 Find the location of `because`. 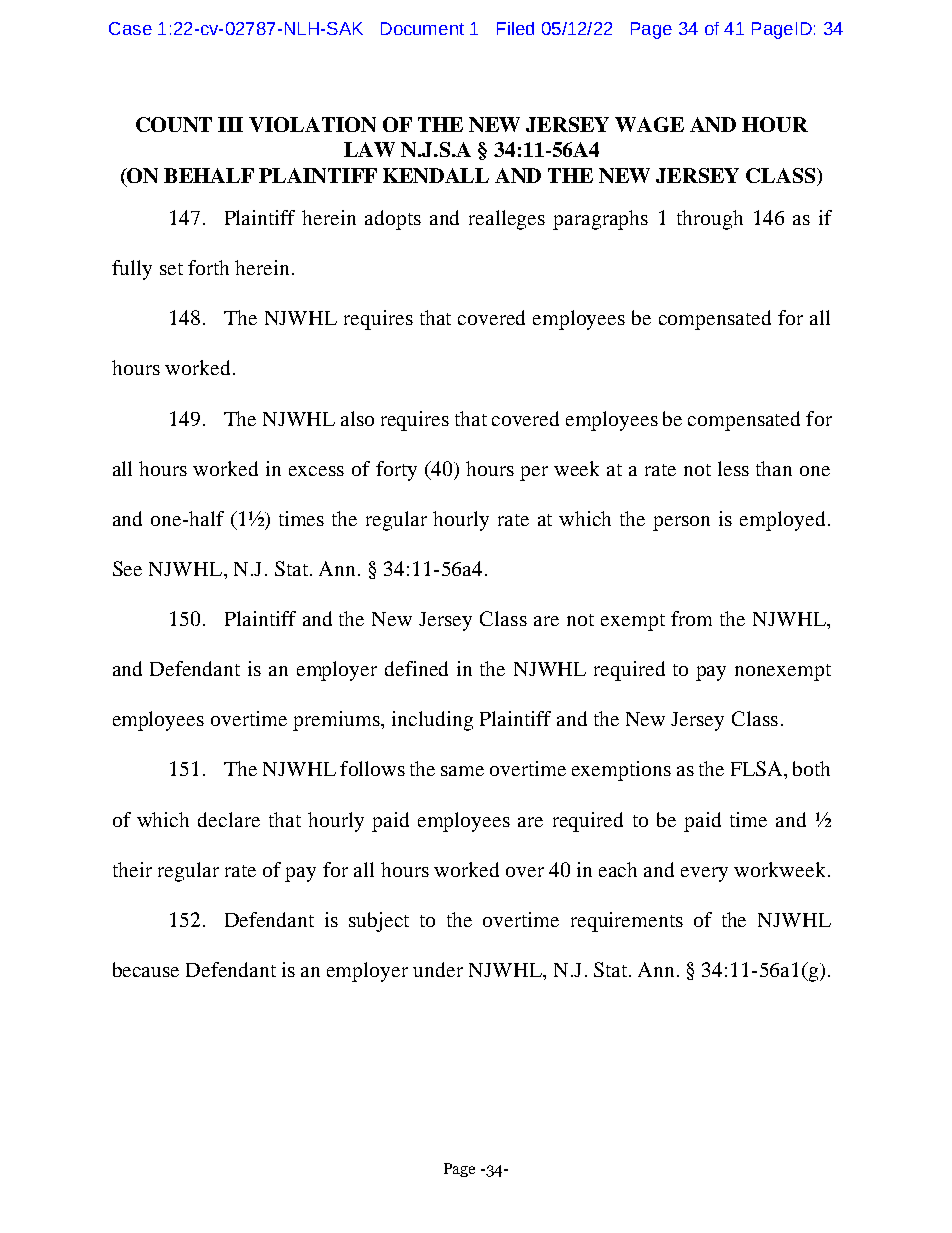

because is located at coordinates (146, 969).
